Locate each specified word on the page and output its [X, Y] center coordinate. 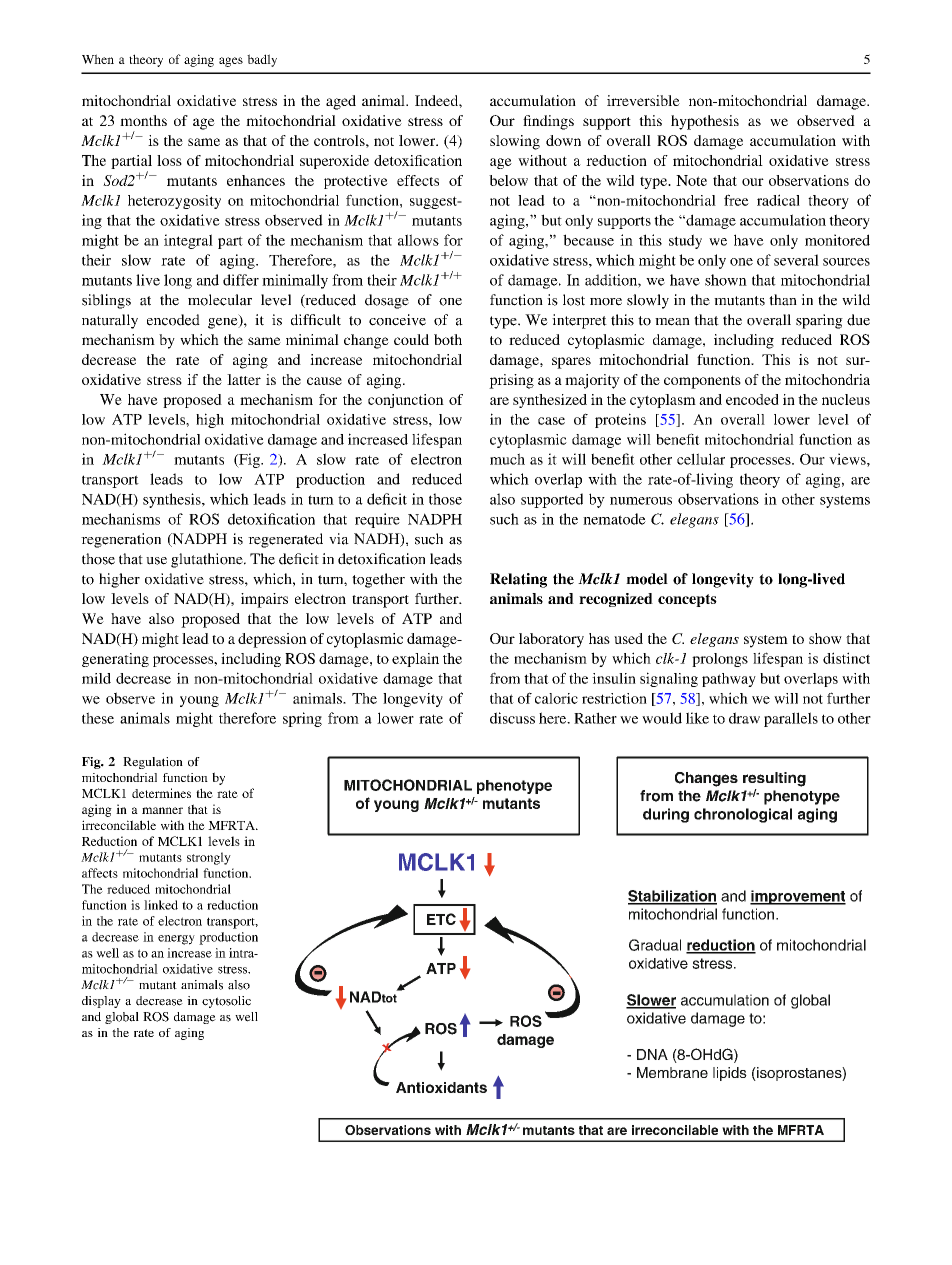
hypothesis [705, 122]
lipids [730, 1074]
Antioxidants [441, 1087]
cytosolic [226, 1002]
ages [231, 62]
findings [548, 122]
